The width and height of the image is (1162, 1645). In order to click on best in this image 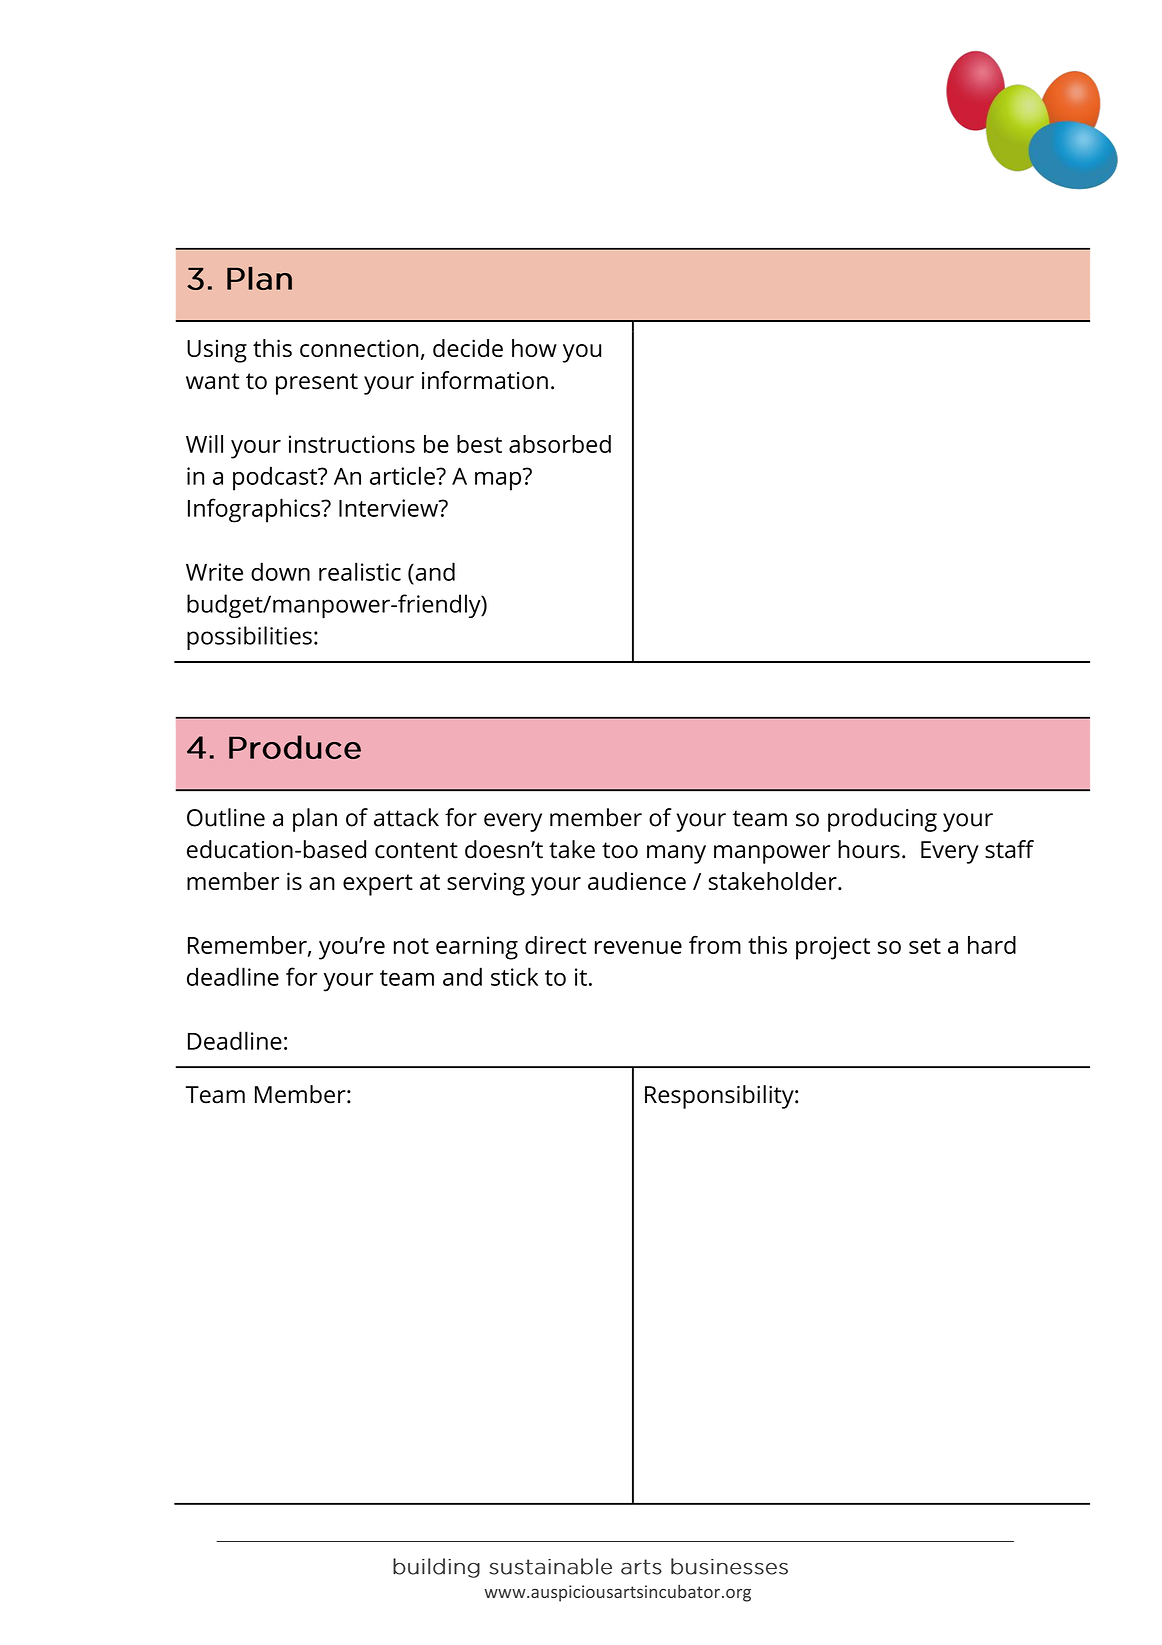, I will do `click(479, 444)`.
